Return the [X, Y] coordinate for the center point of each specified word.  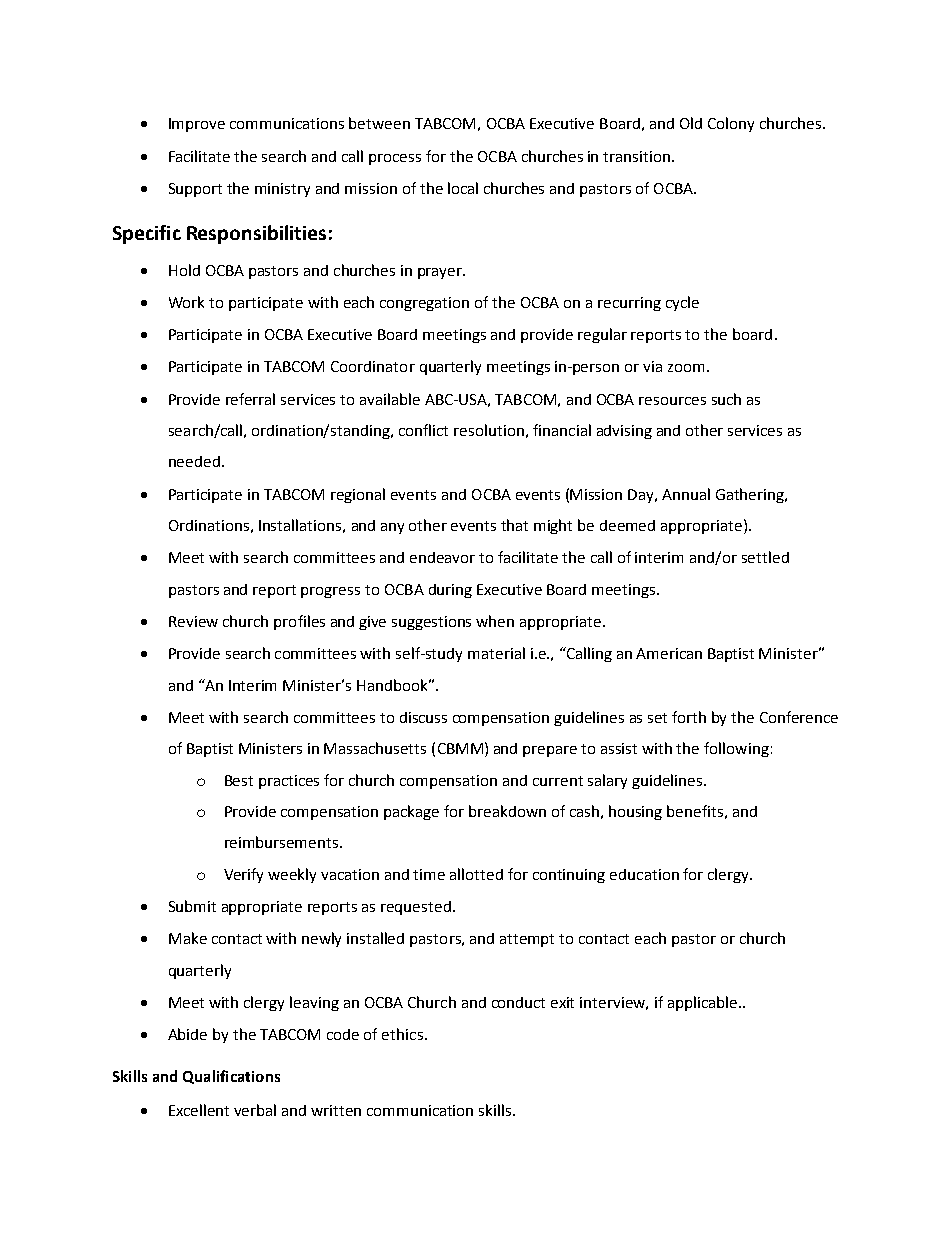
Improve [197, 125]
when [495, 621]
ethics [402, 1034]
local [463, 188]
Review [193, 621]
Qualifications [231, 1077]
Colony [731, 124]
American [669, 653]
